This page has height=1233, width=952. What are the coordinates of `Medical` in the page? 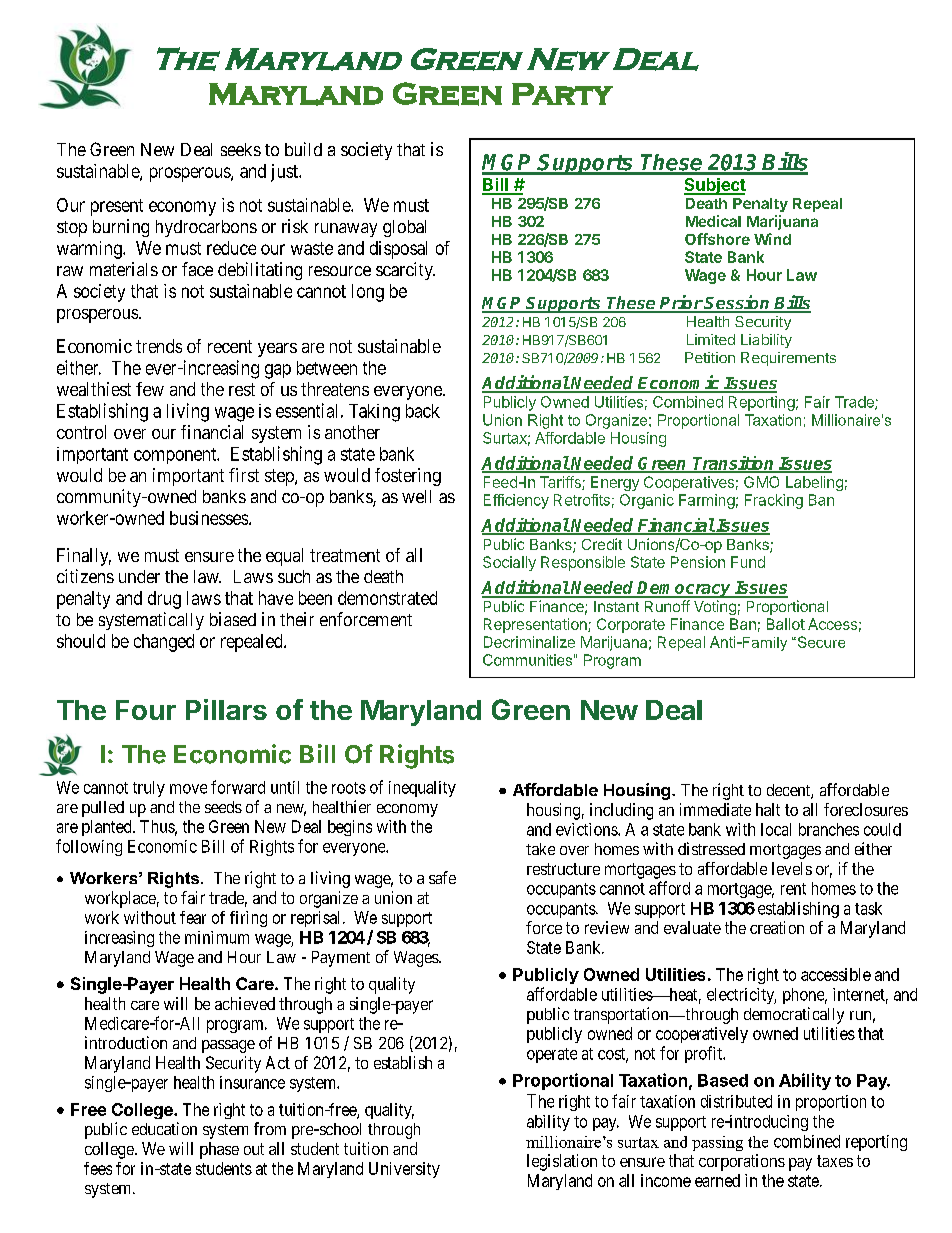 It's located at (713, 221).
